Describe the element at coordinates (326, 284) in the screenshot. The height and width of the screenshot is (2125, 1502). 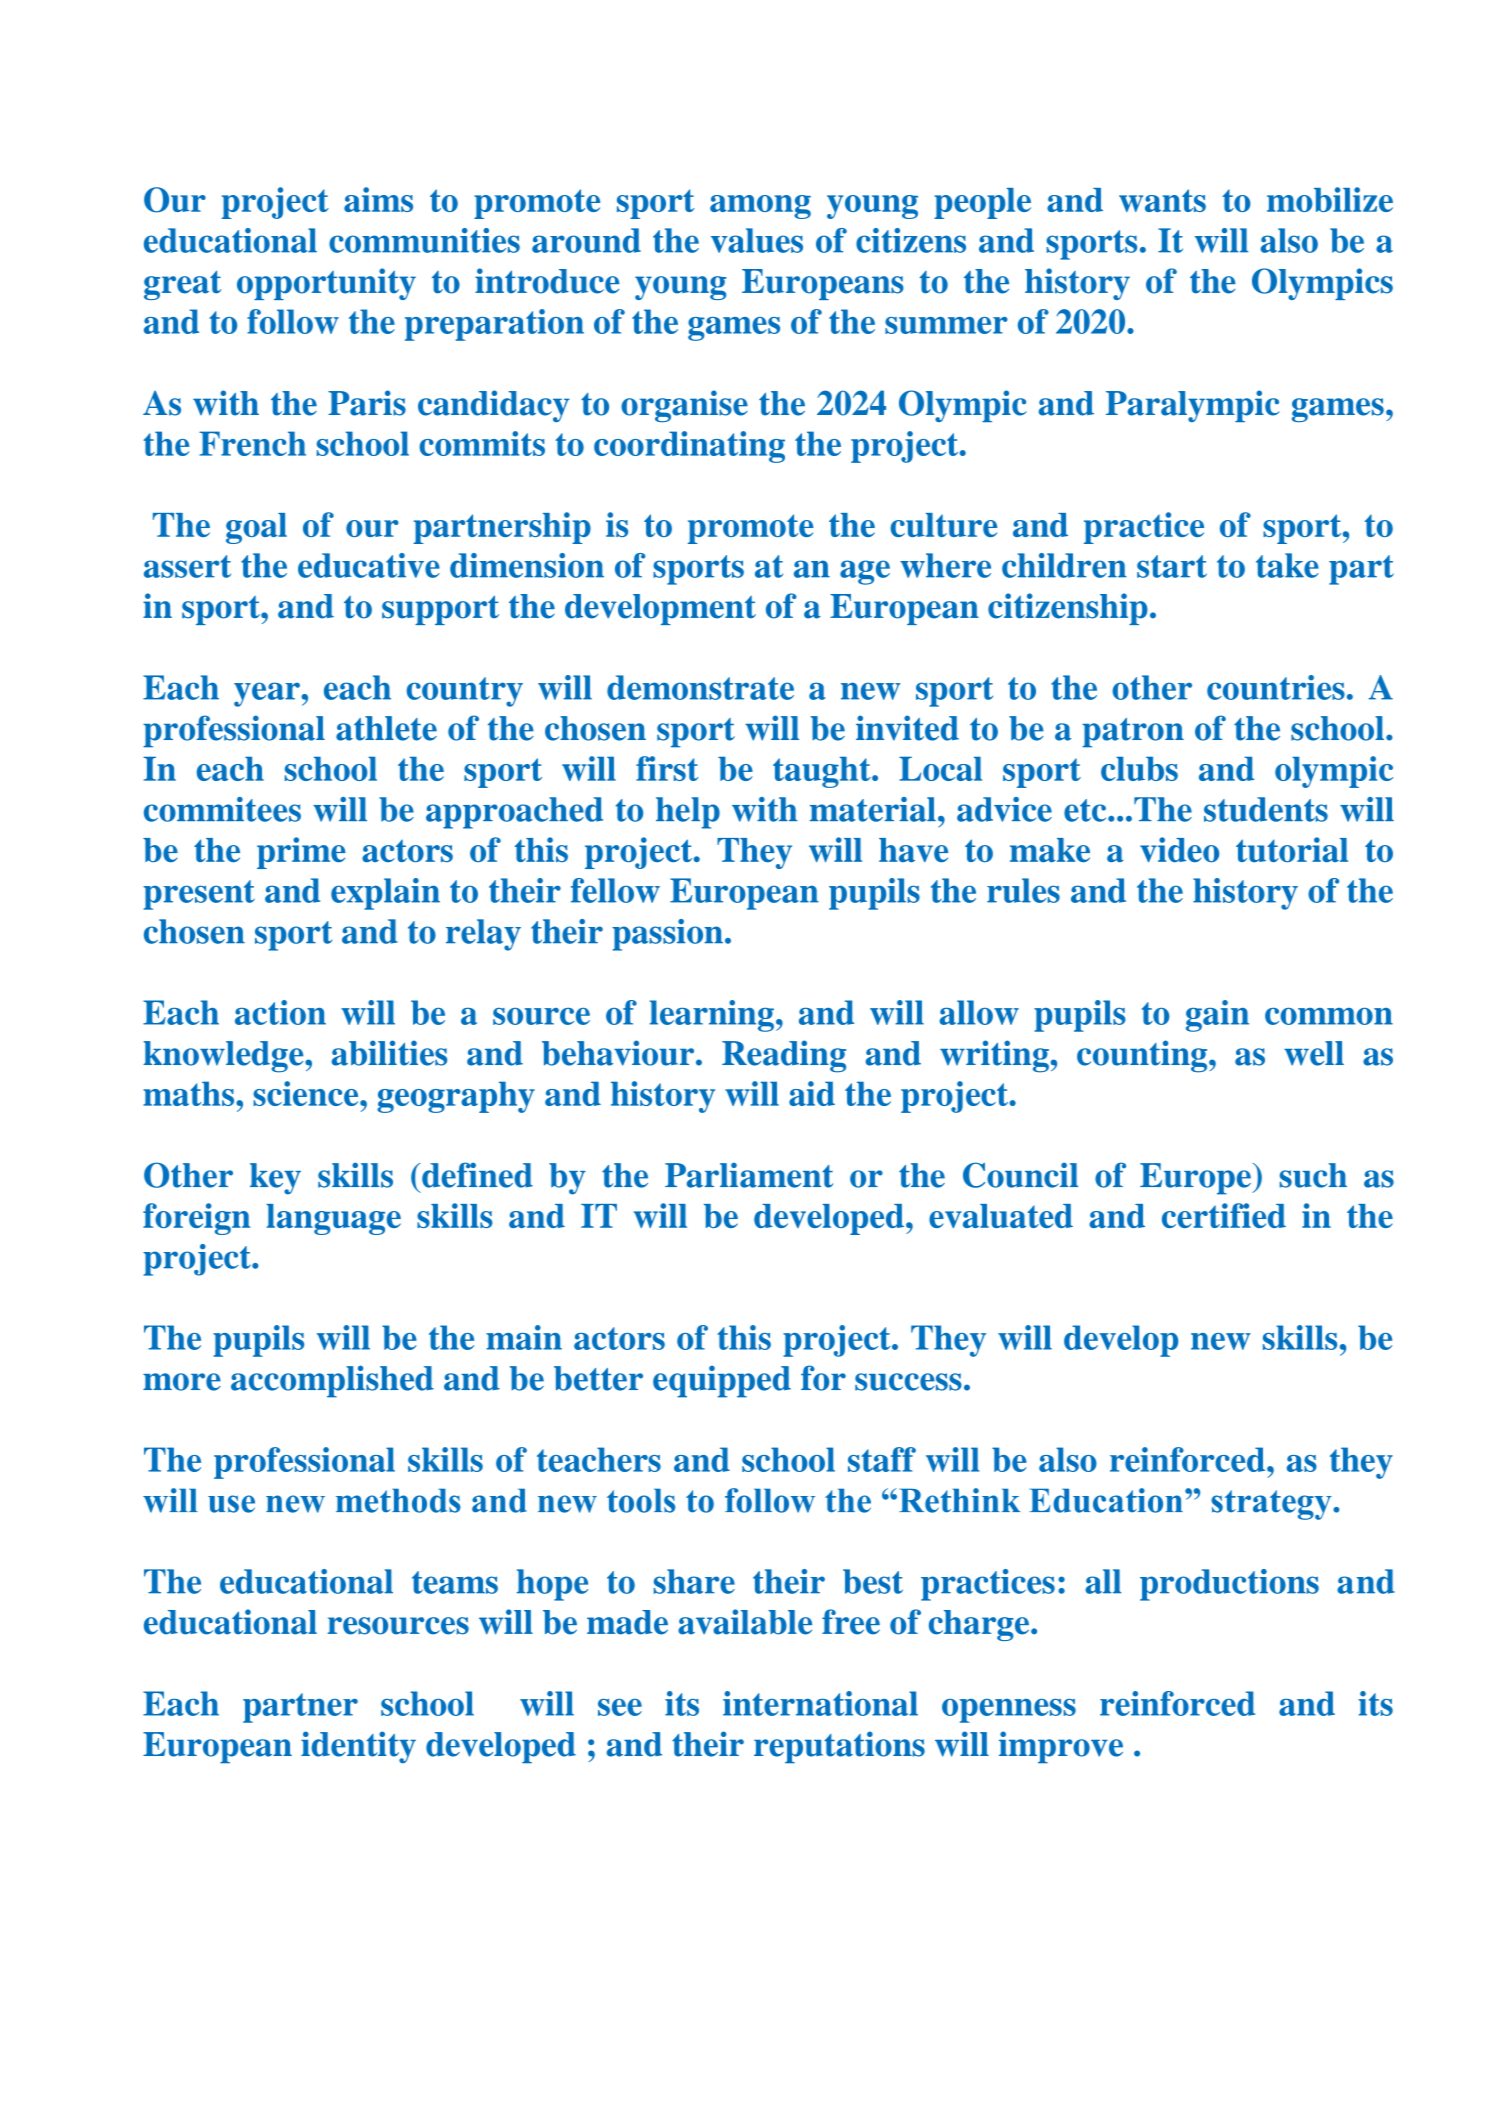
I see `opportunity` at that location.
